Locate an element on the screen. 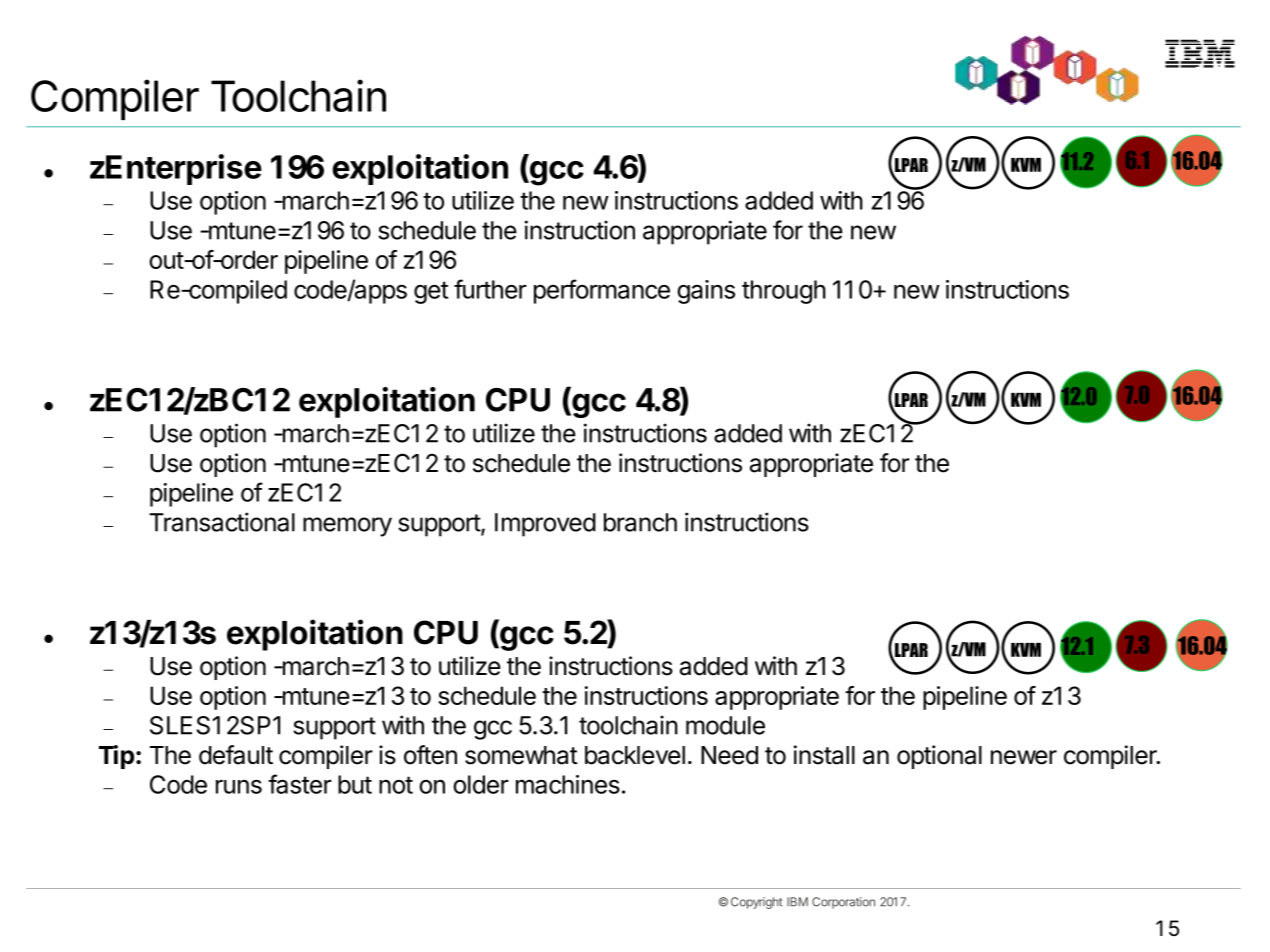 This screenshot has width=1270, height=952. through is located at coordinates (784, 292).
